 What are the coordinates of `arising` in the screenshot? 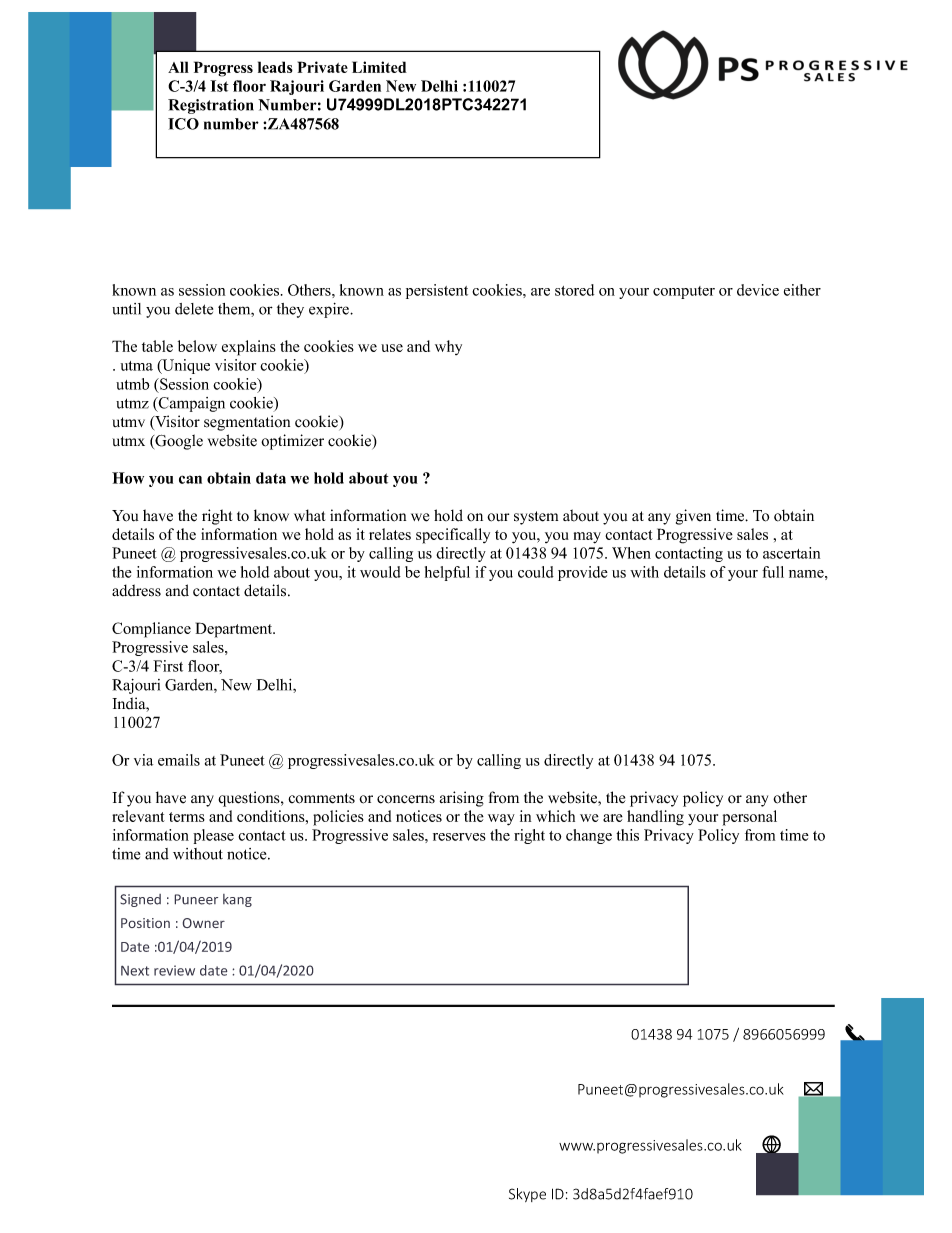 It's located at (462, 799).
